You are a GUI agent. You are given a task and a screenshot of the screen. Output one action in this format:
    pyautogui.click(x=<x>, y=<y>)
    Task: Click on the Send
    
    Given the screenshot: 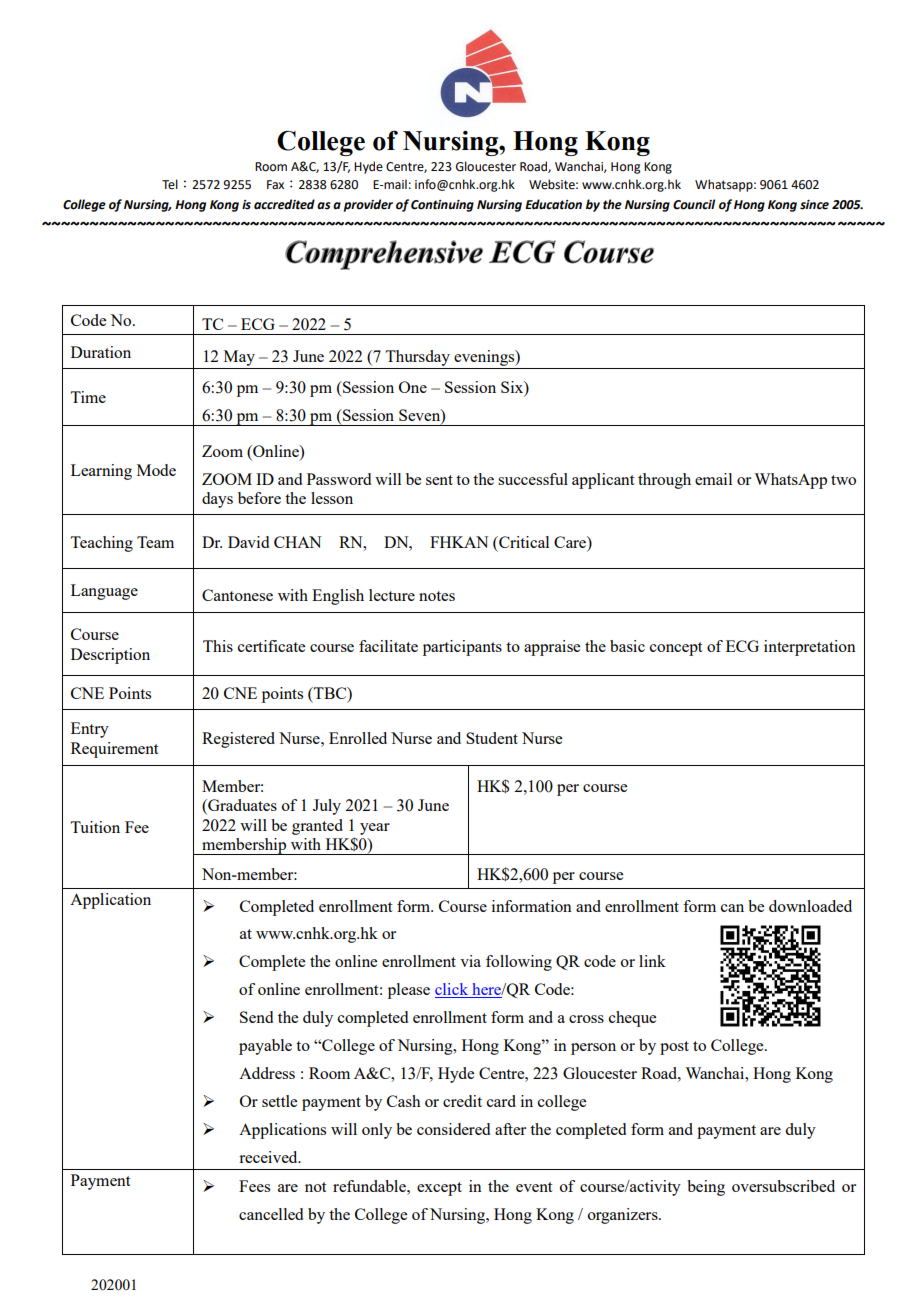 What is the action you would take?
    pyautogui.click(x=256, y=1017)
